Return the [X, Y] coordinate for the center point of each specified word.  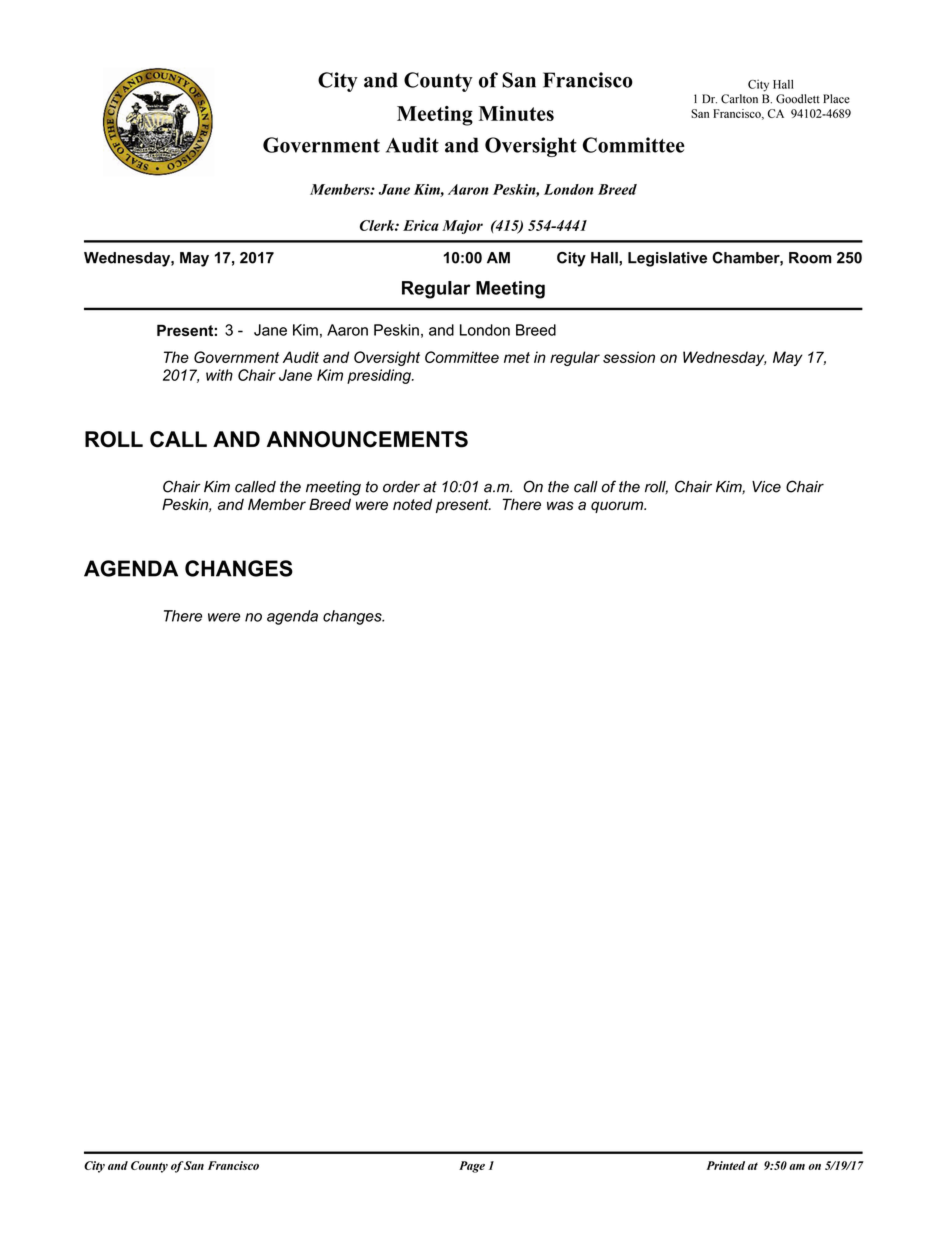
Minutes [516, 113]
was [560, 505]
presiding [380, 376]
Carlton [739, 99]
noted [412, 504]
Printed [725, 1165]
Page [472, 1167]
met [517, 357]
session [629, 357]
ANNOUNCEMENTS [367, 439]
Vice [766, 487]
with [219, 375]
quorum [618, 507]
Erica [421, 225]
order [401, 487]
